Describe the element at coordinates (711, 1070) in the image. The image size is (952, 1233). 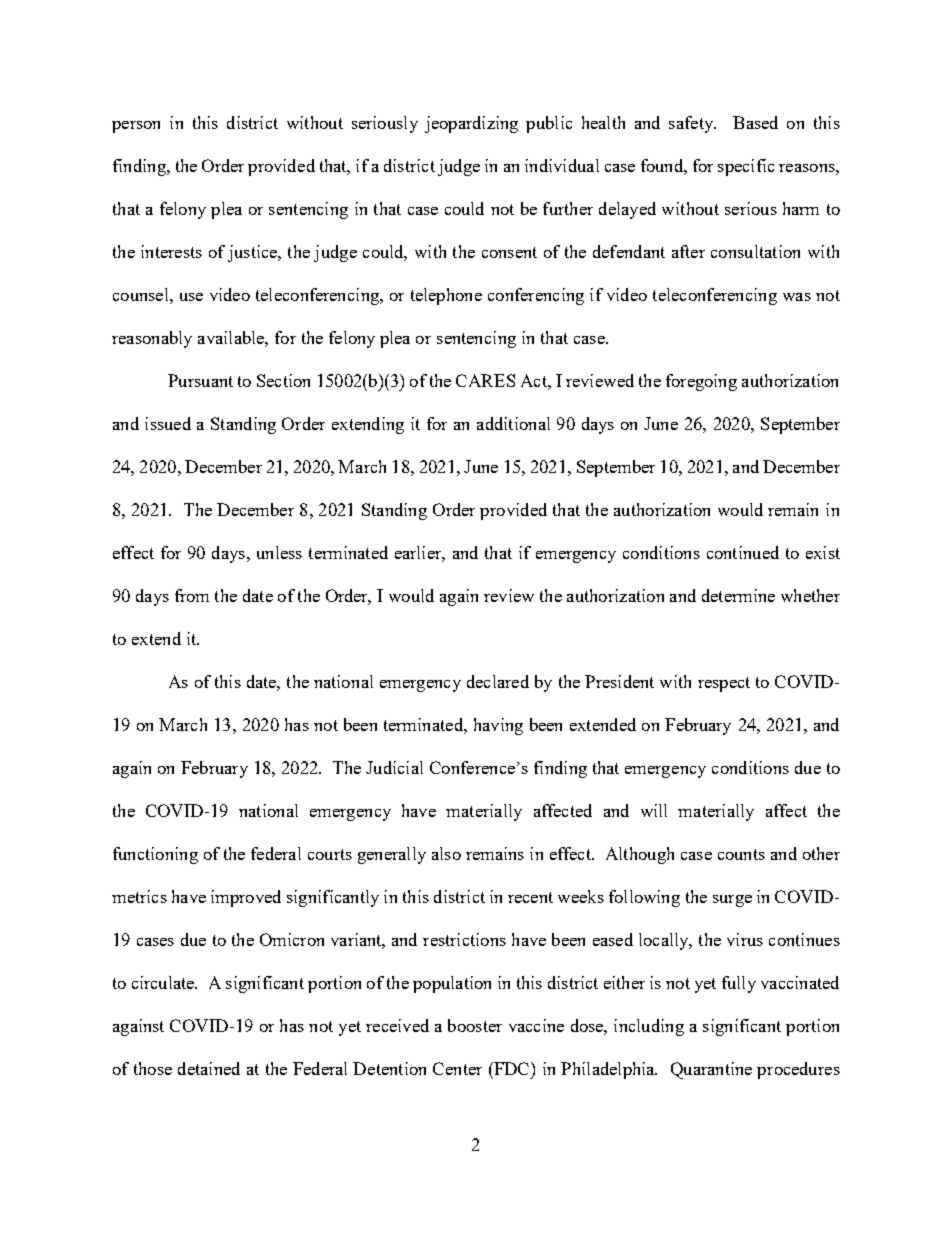
I see `Quarantine` at that location.
